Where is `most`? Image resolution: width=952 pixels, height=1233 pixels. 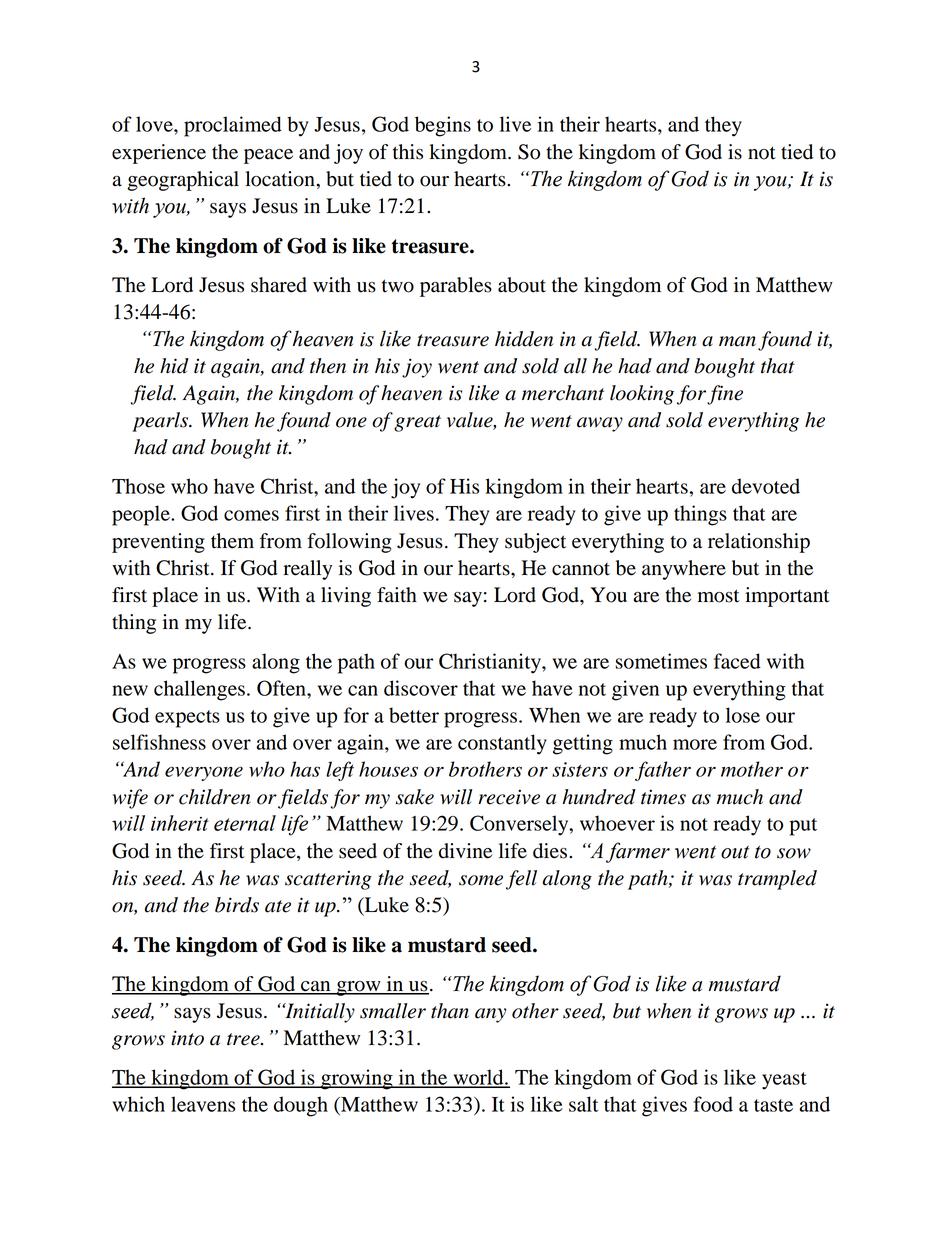
most is located at coordinates (719, 596).
